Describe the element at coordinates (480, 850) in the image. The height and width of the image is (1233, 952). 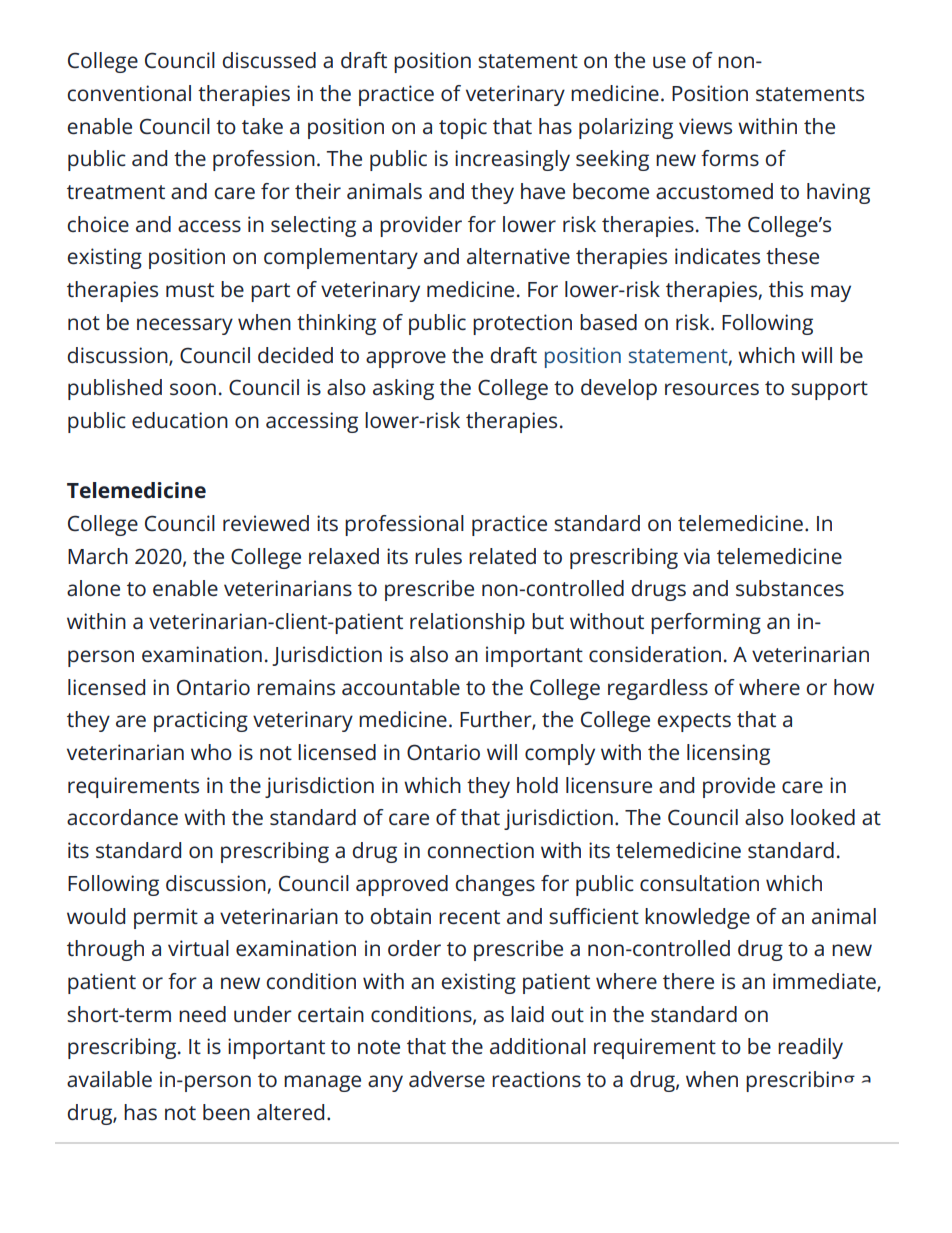
I see `connection` at that location.
